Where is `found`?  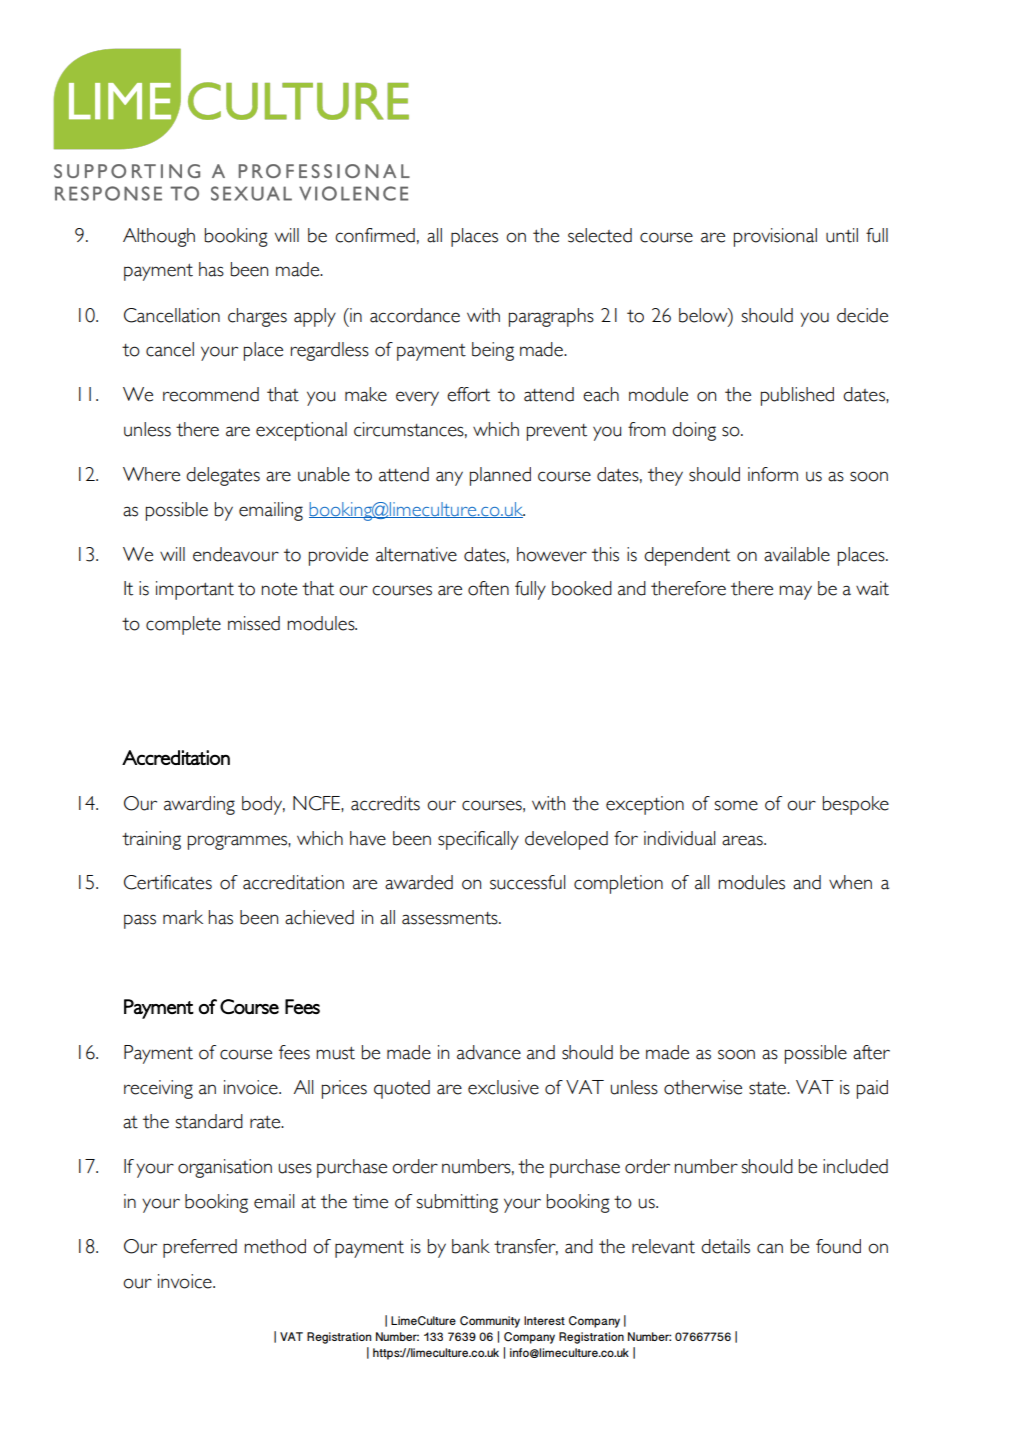
found is located at coordinates (838, 1246).
